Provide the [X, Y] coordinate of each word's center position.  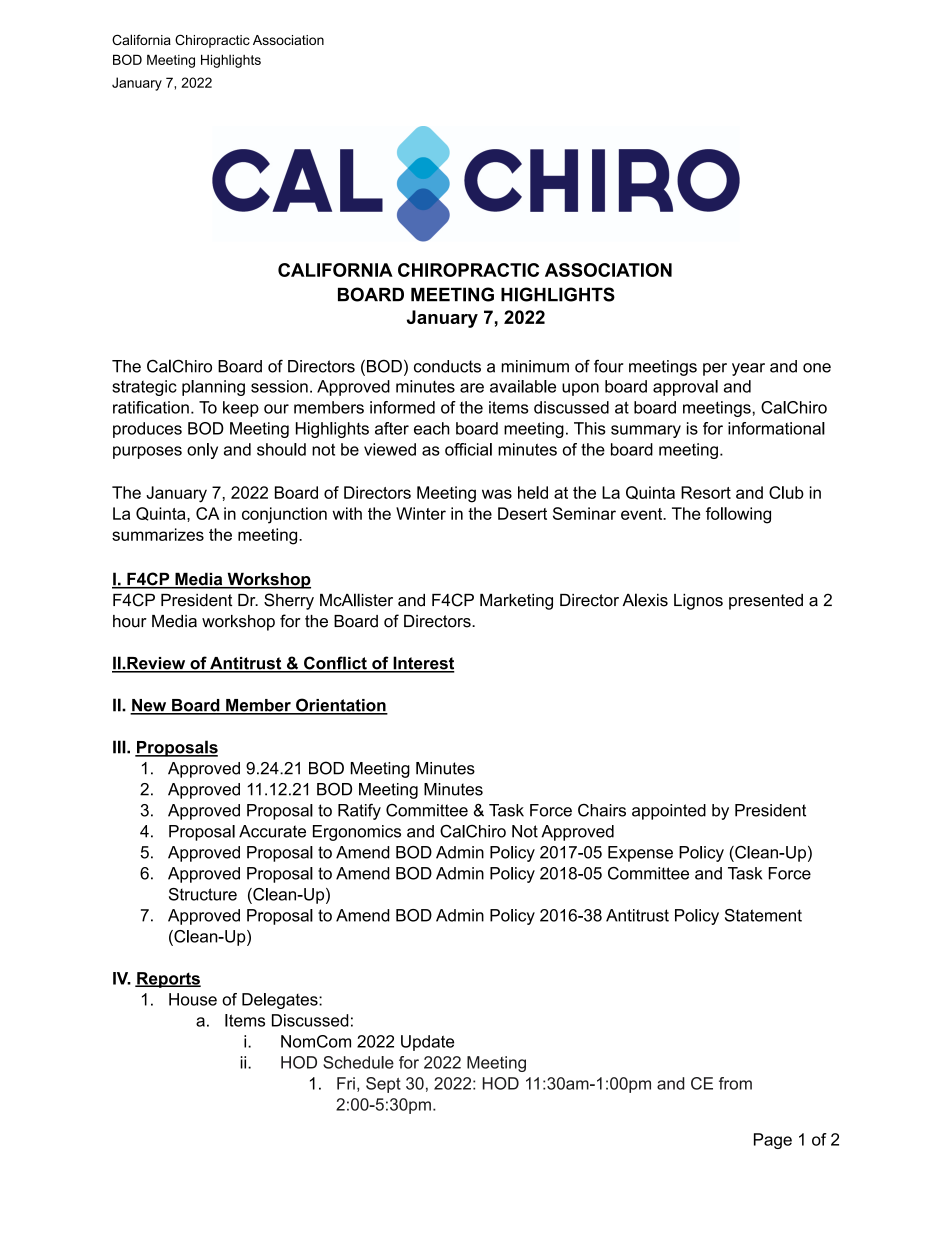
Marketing [516, 602]
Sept [383, 1085]
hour [130, 621]
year [748, 369]
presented [766, 602]
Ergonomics [357, 833]
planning [213, 388]
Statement [763, 915]
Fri [346, 1083]
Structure [203, 894]
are [472, 388]
